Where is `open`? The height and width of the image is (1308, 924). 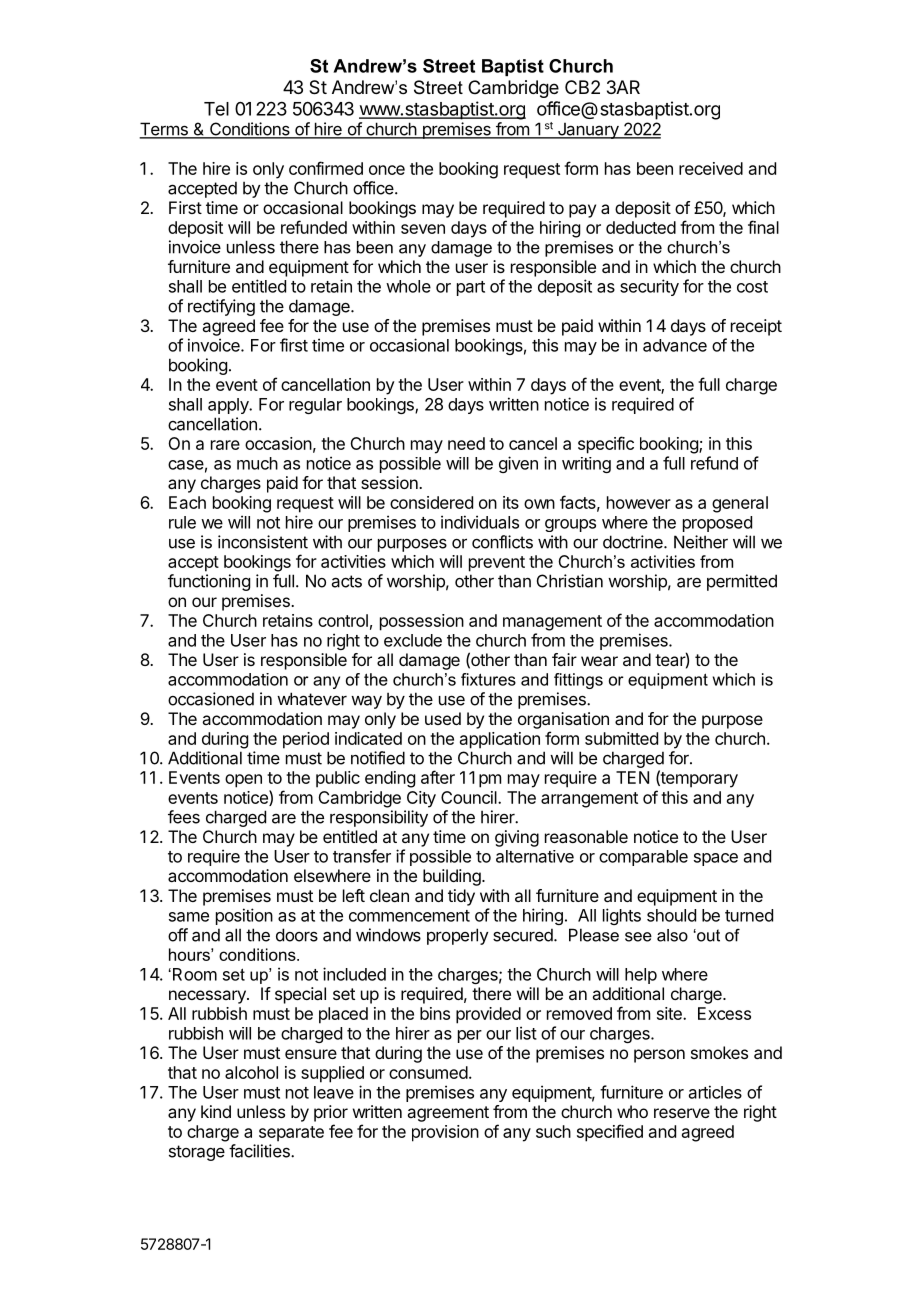 open is located at coordinates (243, 781).
